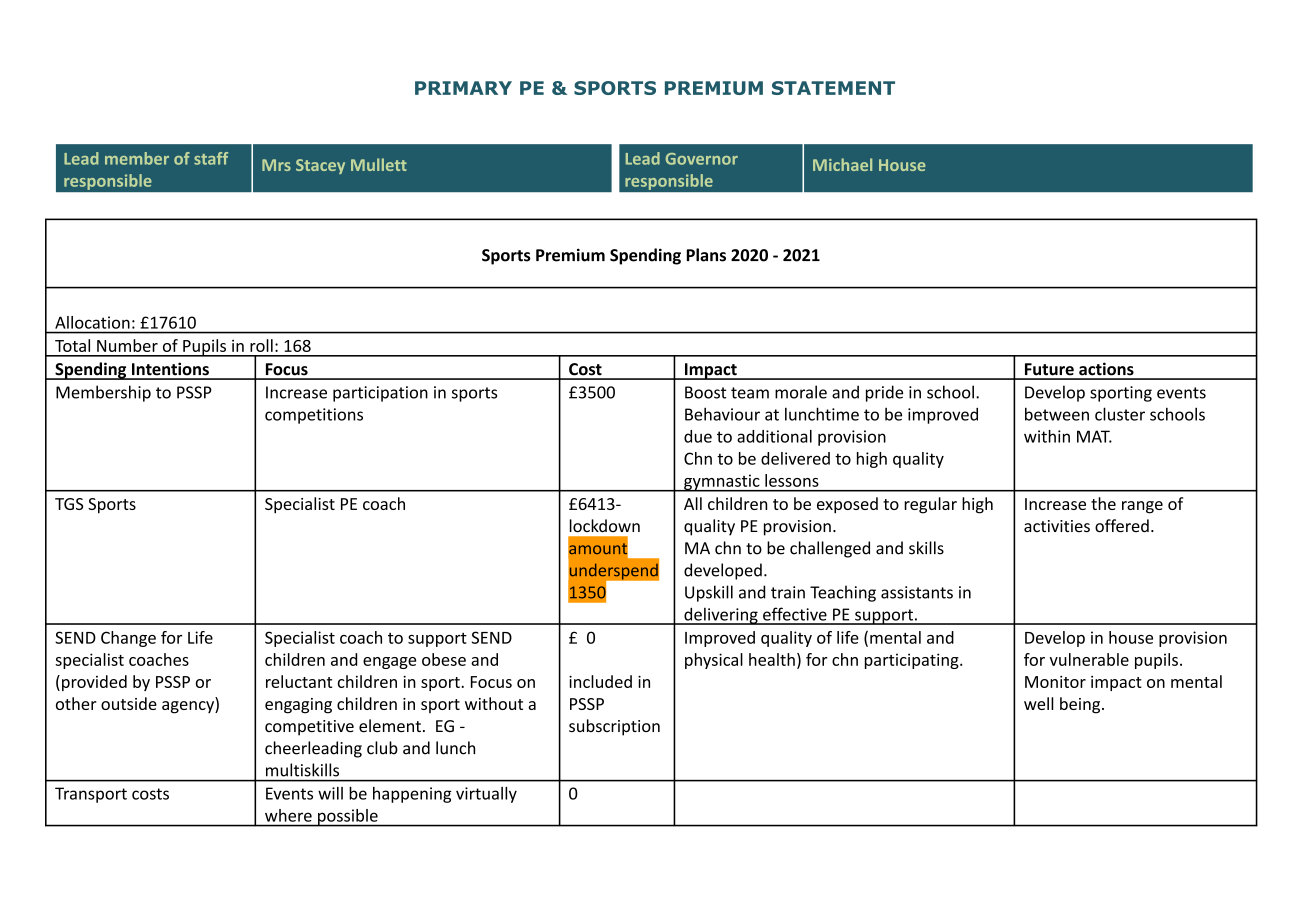 The width and height of the image is (1307, 924). What do you see at coordinates (463, 88) in the image?
I see `PRIMARY` at bounding box center [463, 88].
